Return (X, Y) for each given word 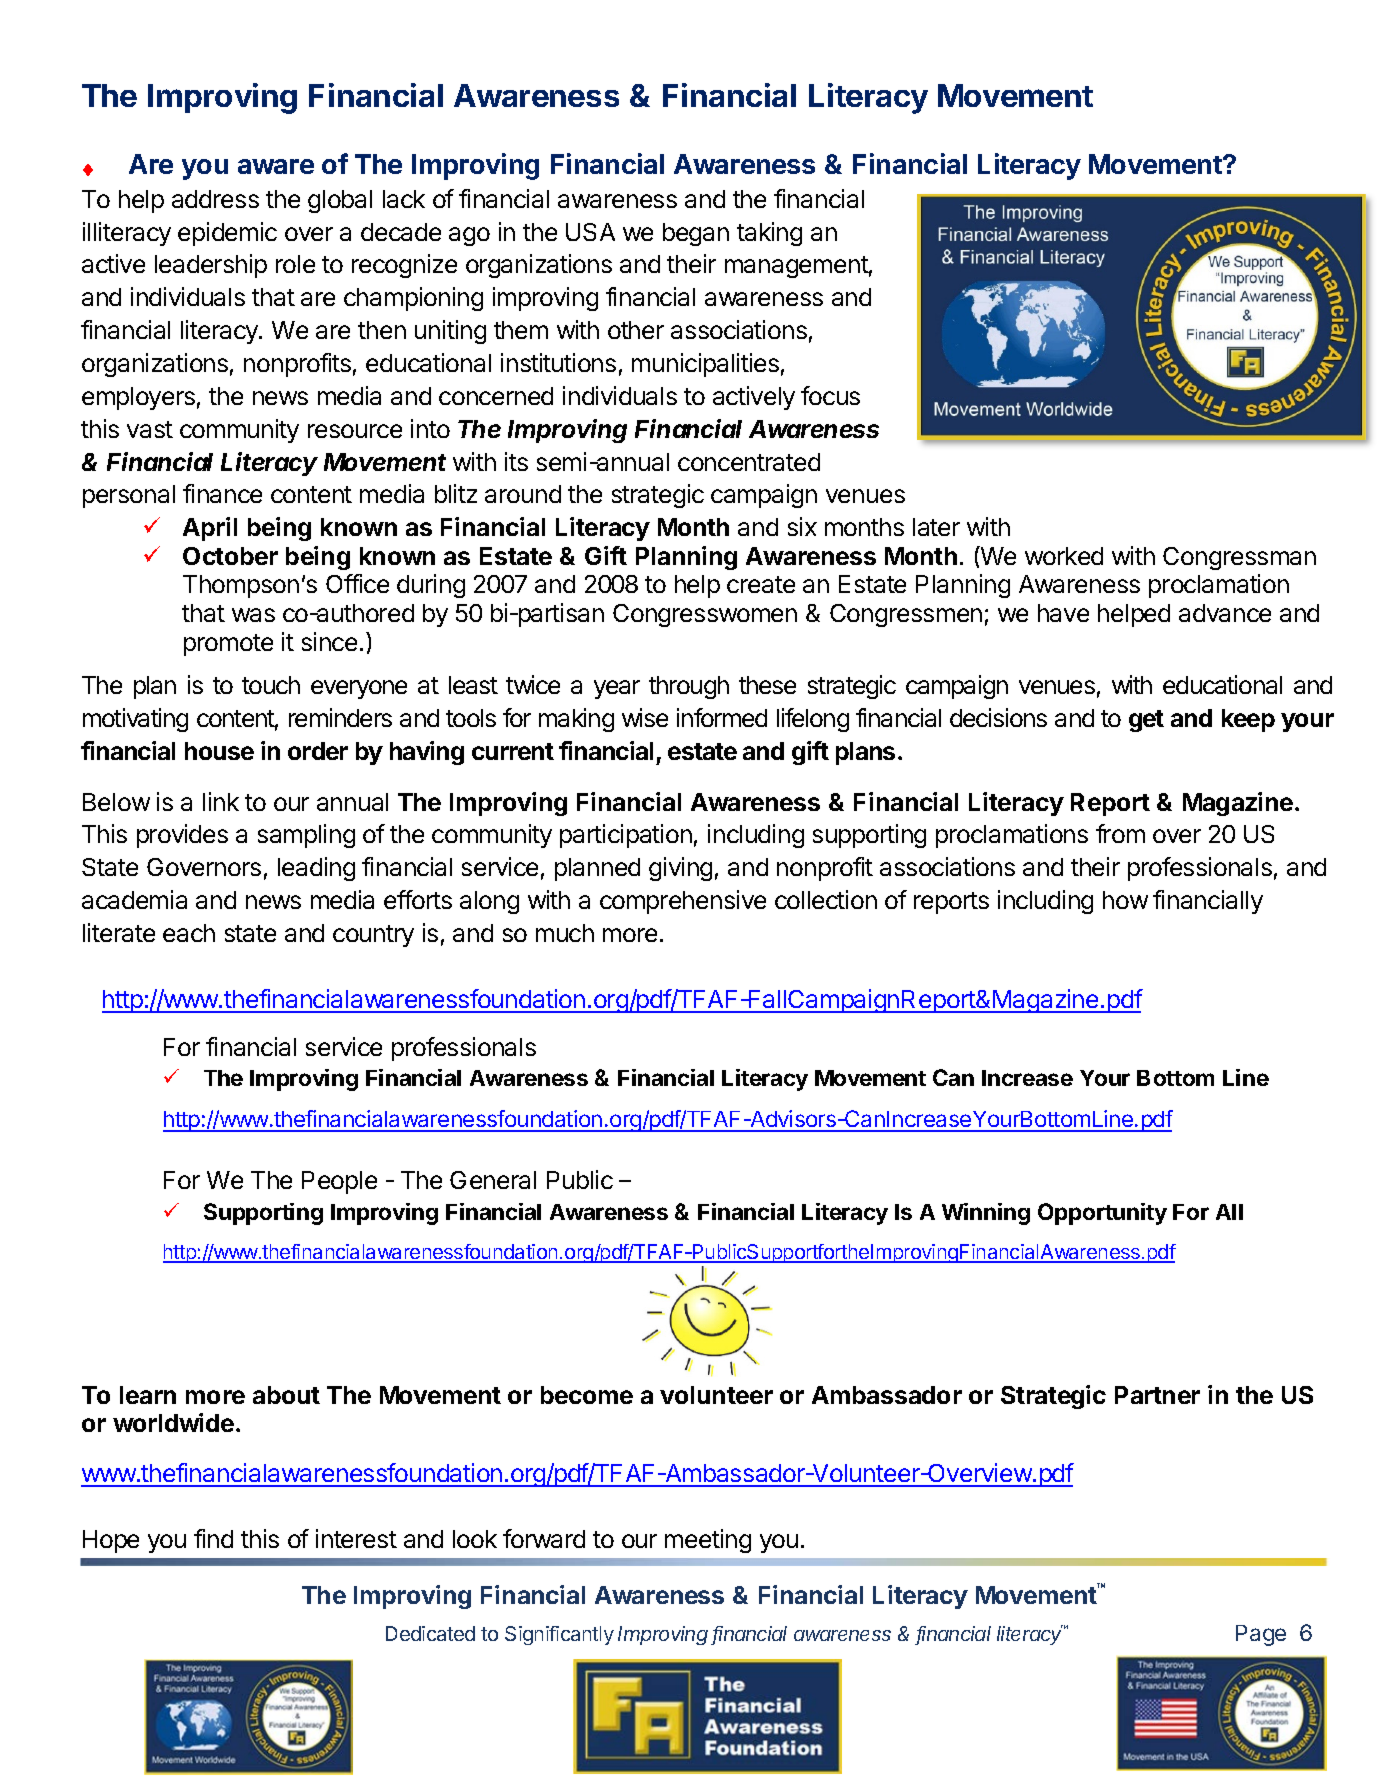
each (189, 933)
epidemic (227, 234)
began (696, 234)
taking (769, 234)
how (1125, 900)
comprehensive (683, 902)
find (213, 1538)
